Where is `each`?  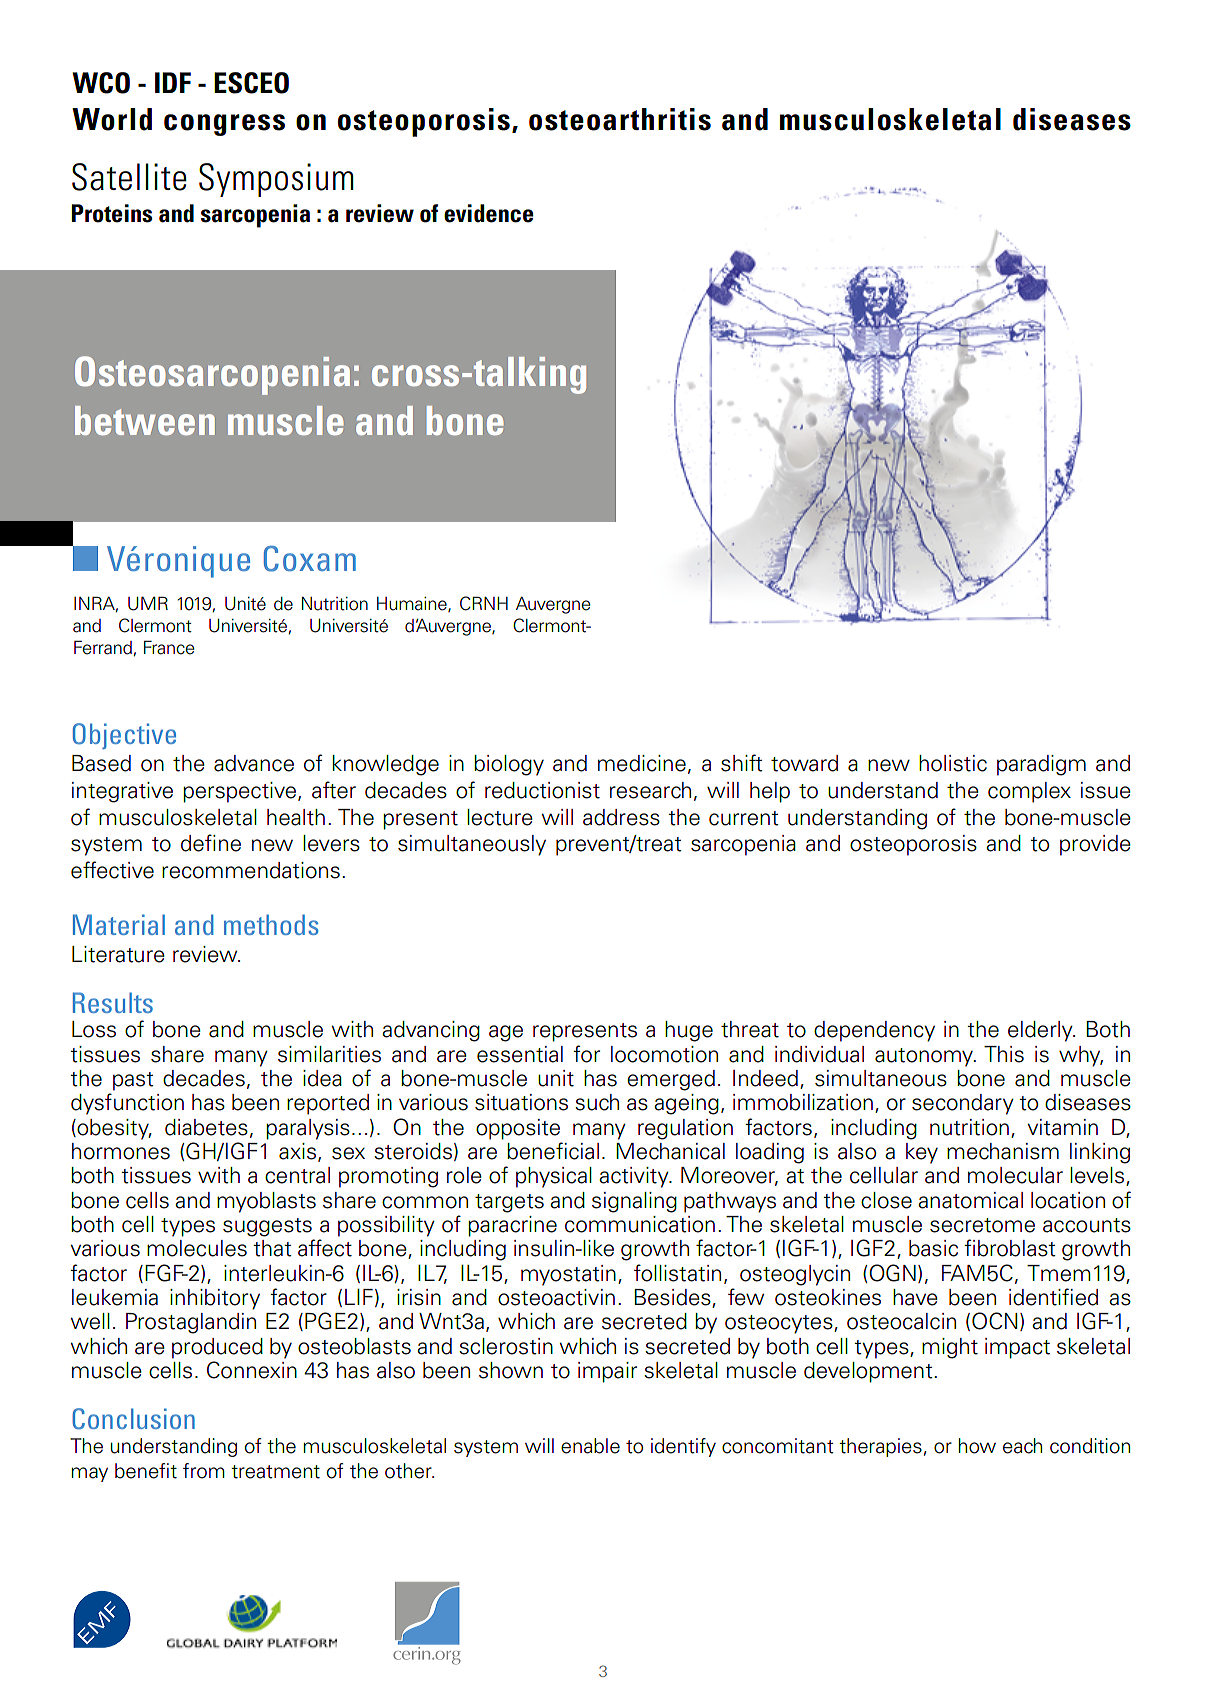
each is located at coordinates (1022, 1446).
